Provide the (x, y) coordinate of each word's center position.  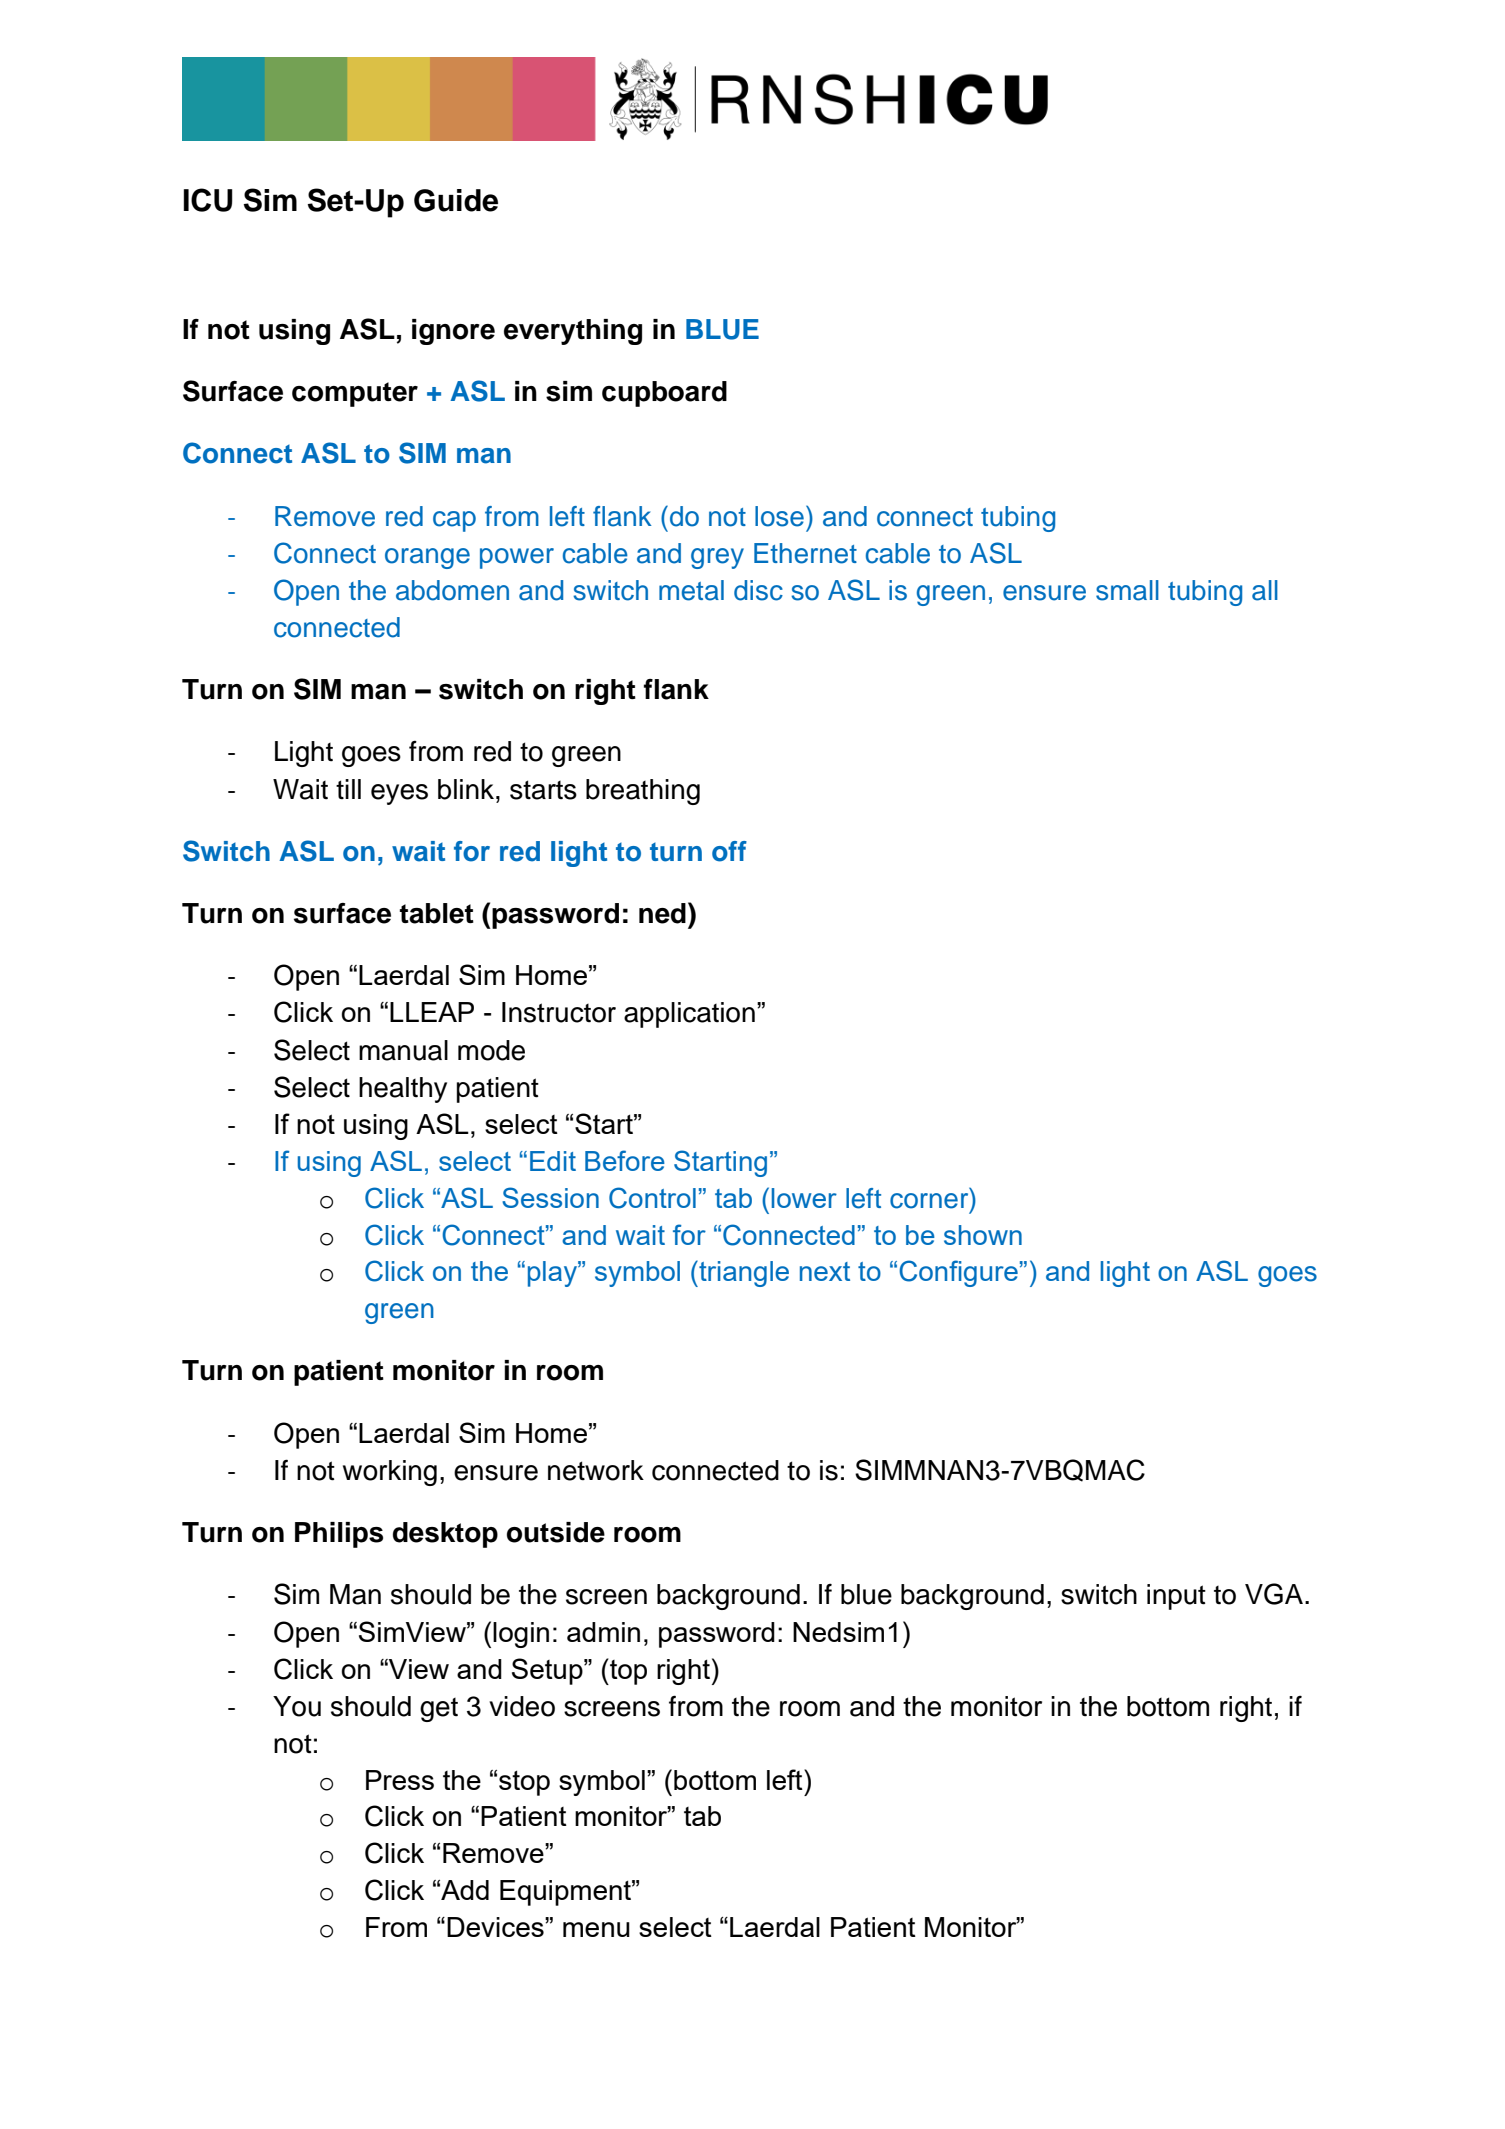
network (596, 1470)
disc (758, 590)
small (1127, 590)
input (1176, 1597)
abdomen (452, 590)
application (689, 1015)
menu (596, 1929)
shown (983, 1235)
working (390, 1473)
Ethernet (805, 553)
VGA (1274, 1594)
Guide (456, 200)
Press (400, 1780)
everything (573, 332)
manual (403, 1050)
